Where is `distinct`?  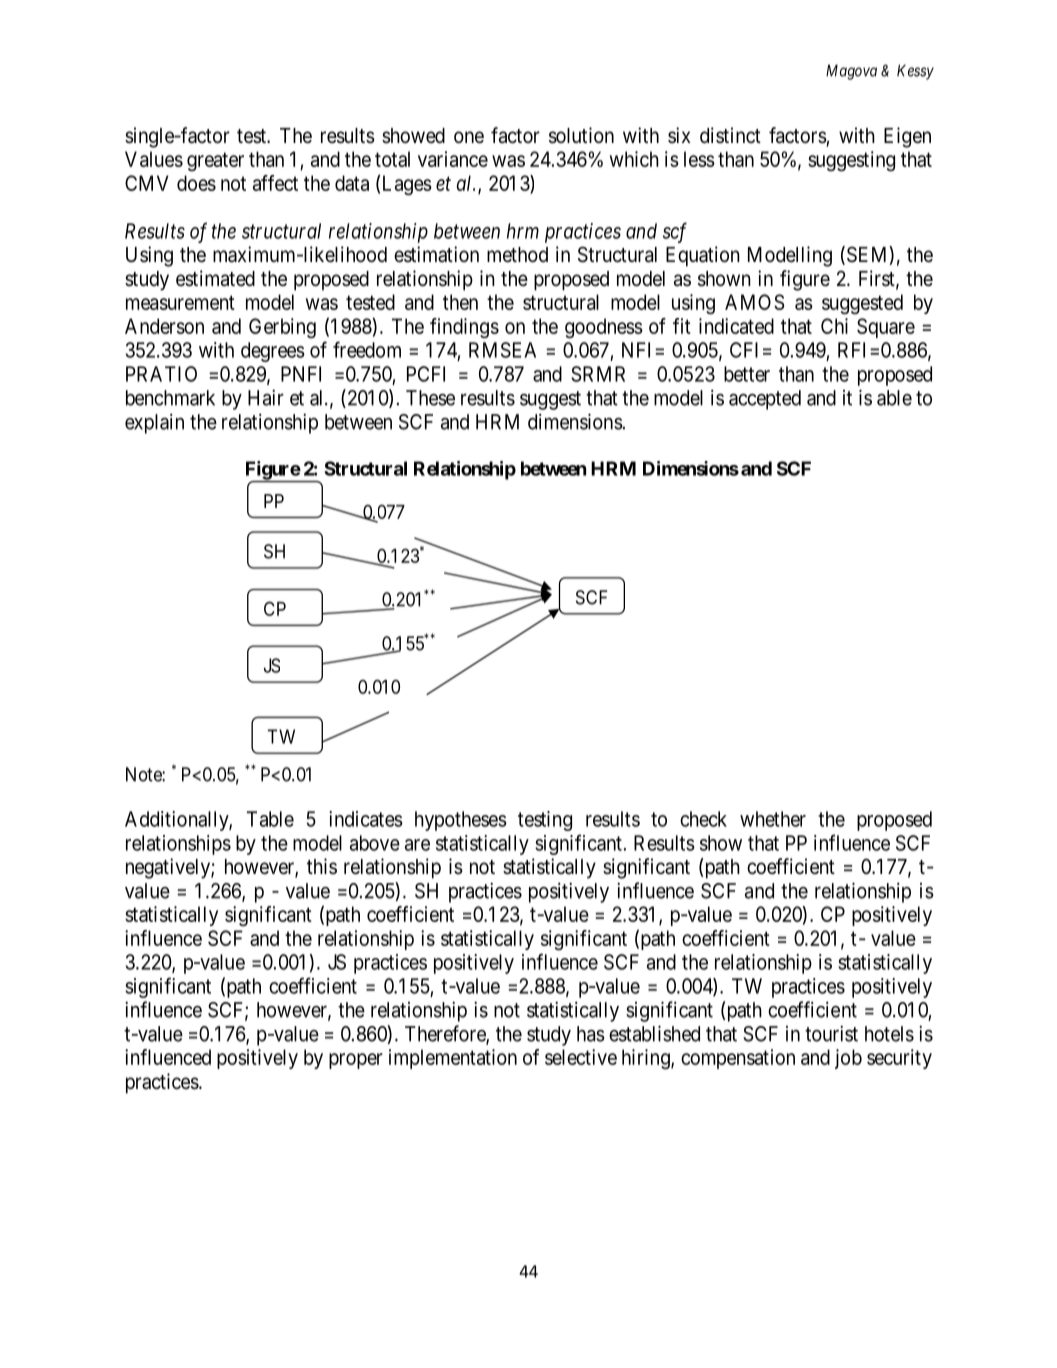
distinct is located at coordinates (730, 135).
